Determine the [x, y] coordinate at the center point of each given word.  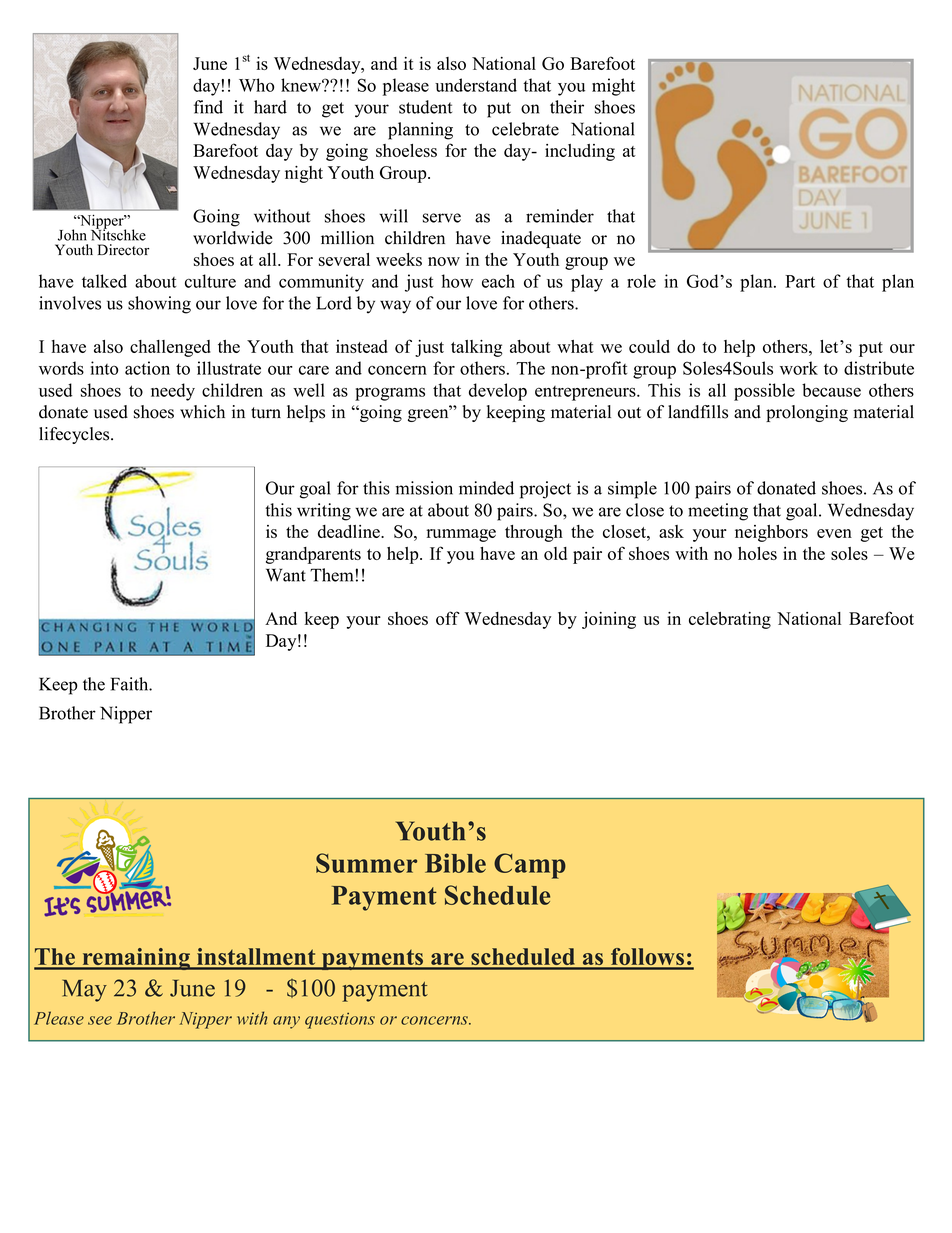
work [799, 368]
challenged [170, 348]
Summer [366, 863]
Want [286, 575]
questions [340, 1021]
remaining [136, 959]
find [208, 107]
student [425, 107]
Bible [455, 863]
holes [757, 553]
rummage [461, 535]
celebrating [730, 620]
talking [477, 348]
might [613, 87]
